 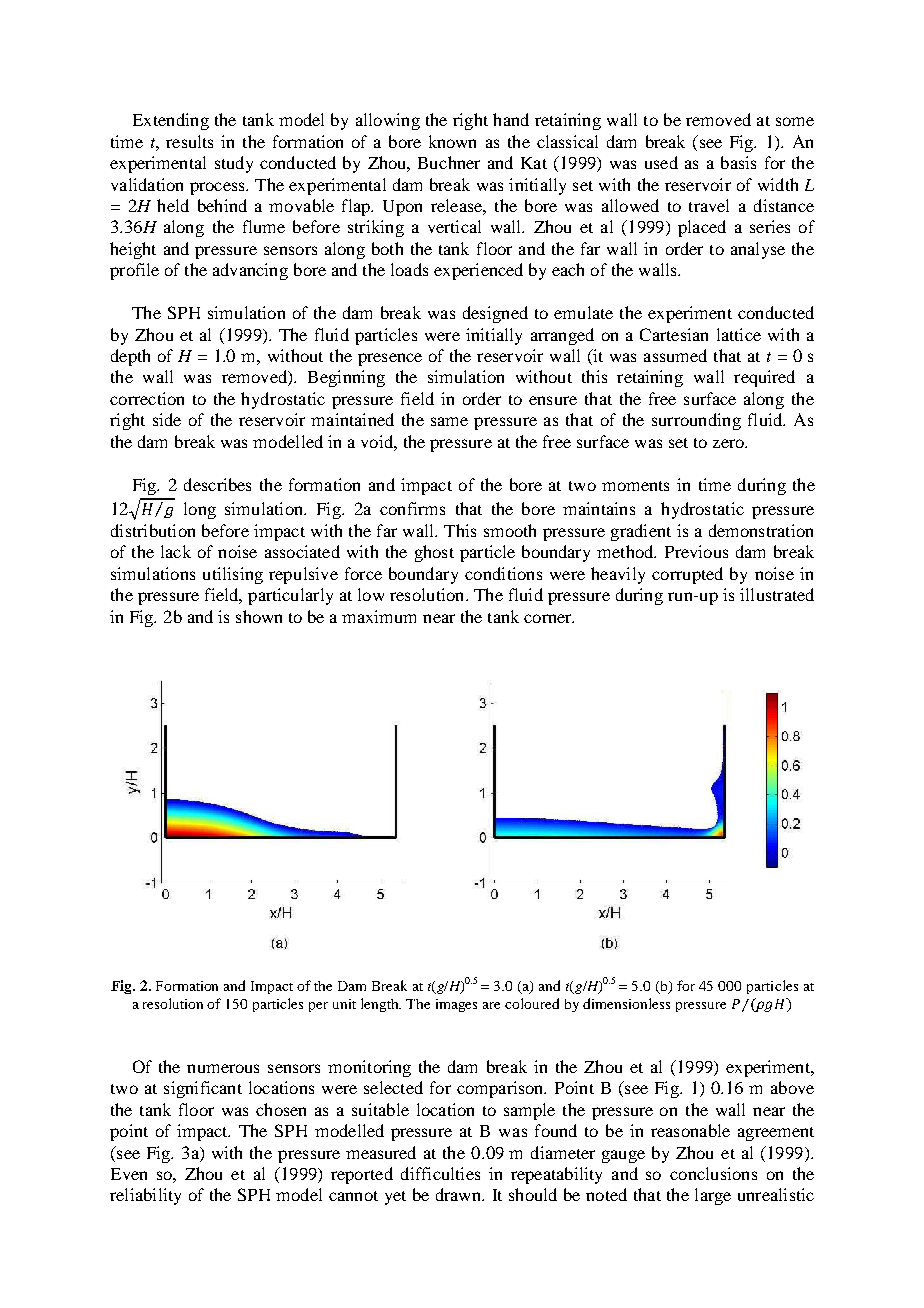 What do you see at coordinates (223, 1068) in the document?
I see `numerous` at bounding box center [223, 1068].
